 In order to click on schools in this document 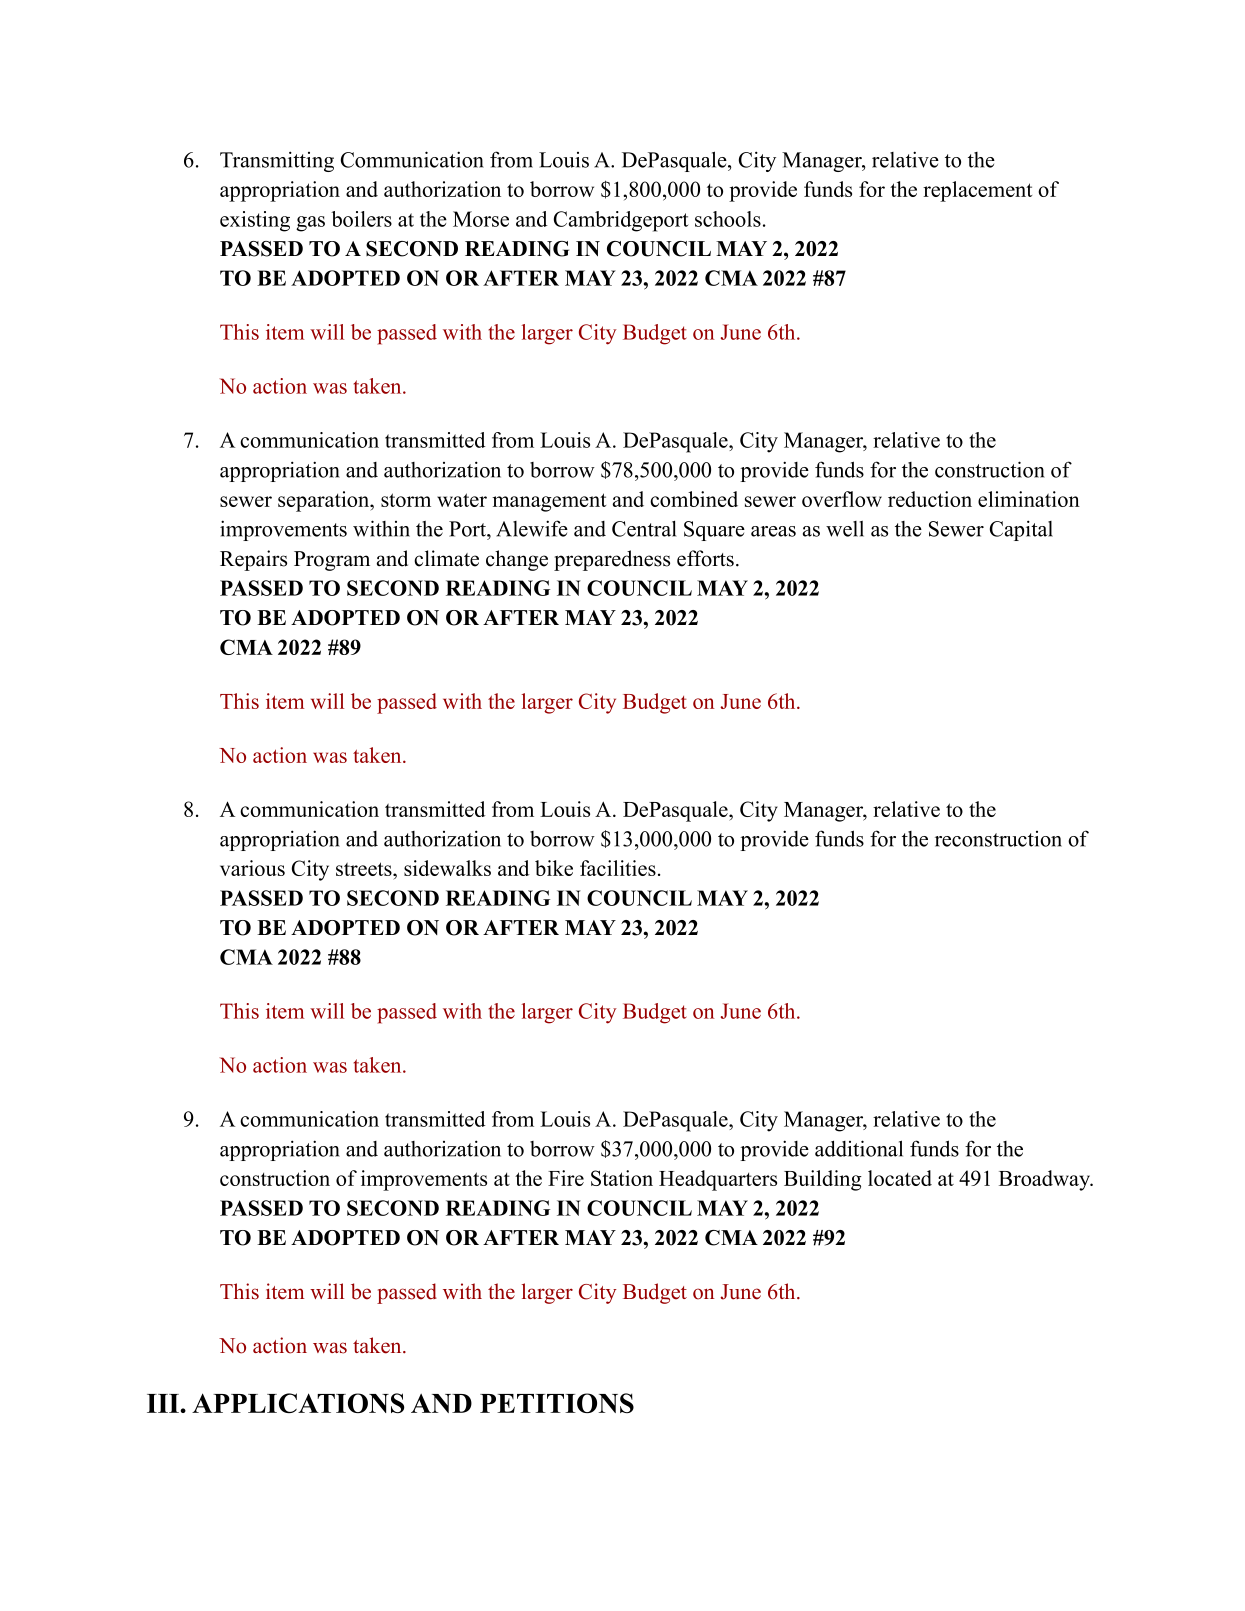, I will do `click(728, 219)`.
